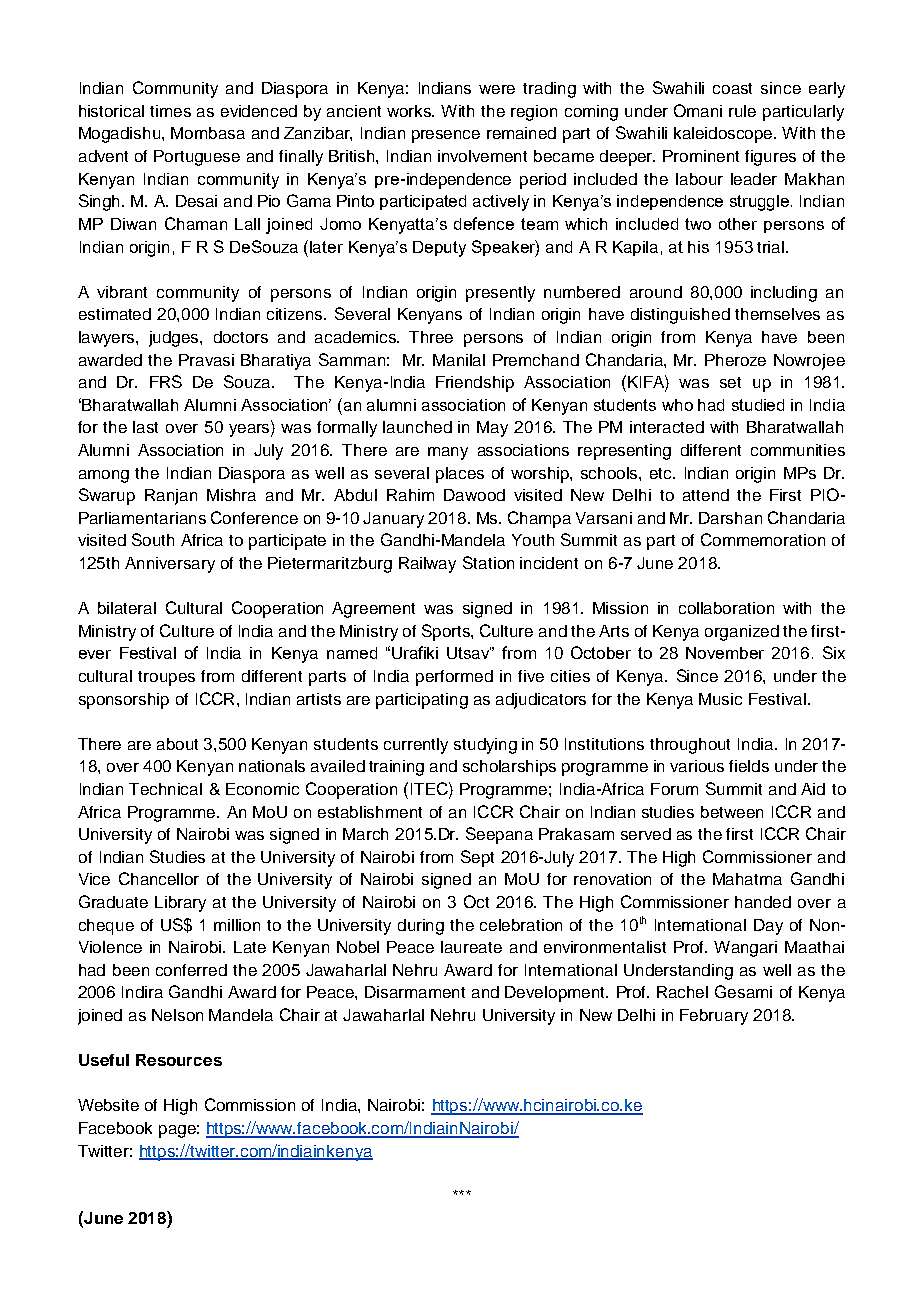 The image size is (924, 1308). What do you see at coordinates (446, 136) in the document?
I see `presence` at bounding box center [446, 136].
